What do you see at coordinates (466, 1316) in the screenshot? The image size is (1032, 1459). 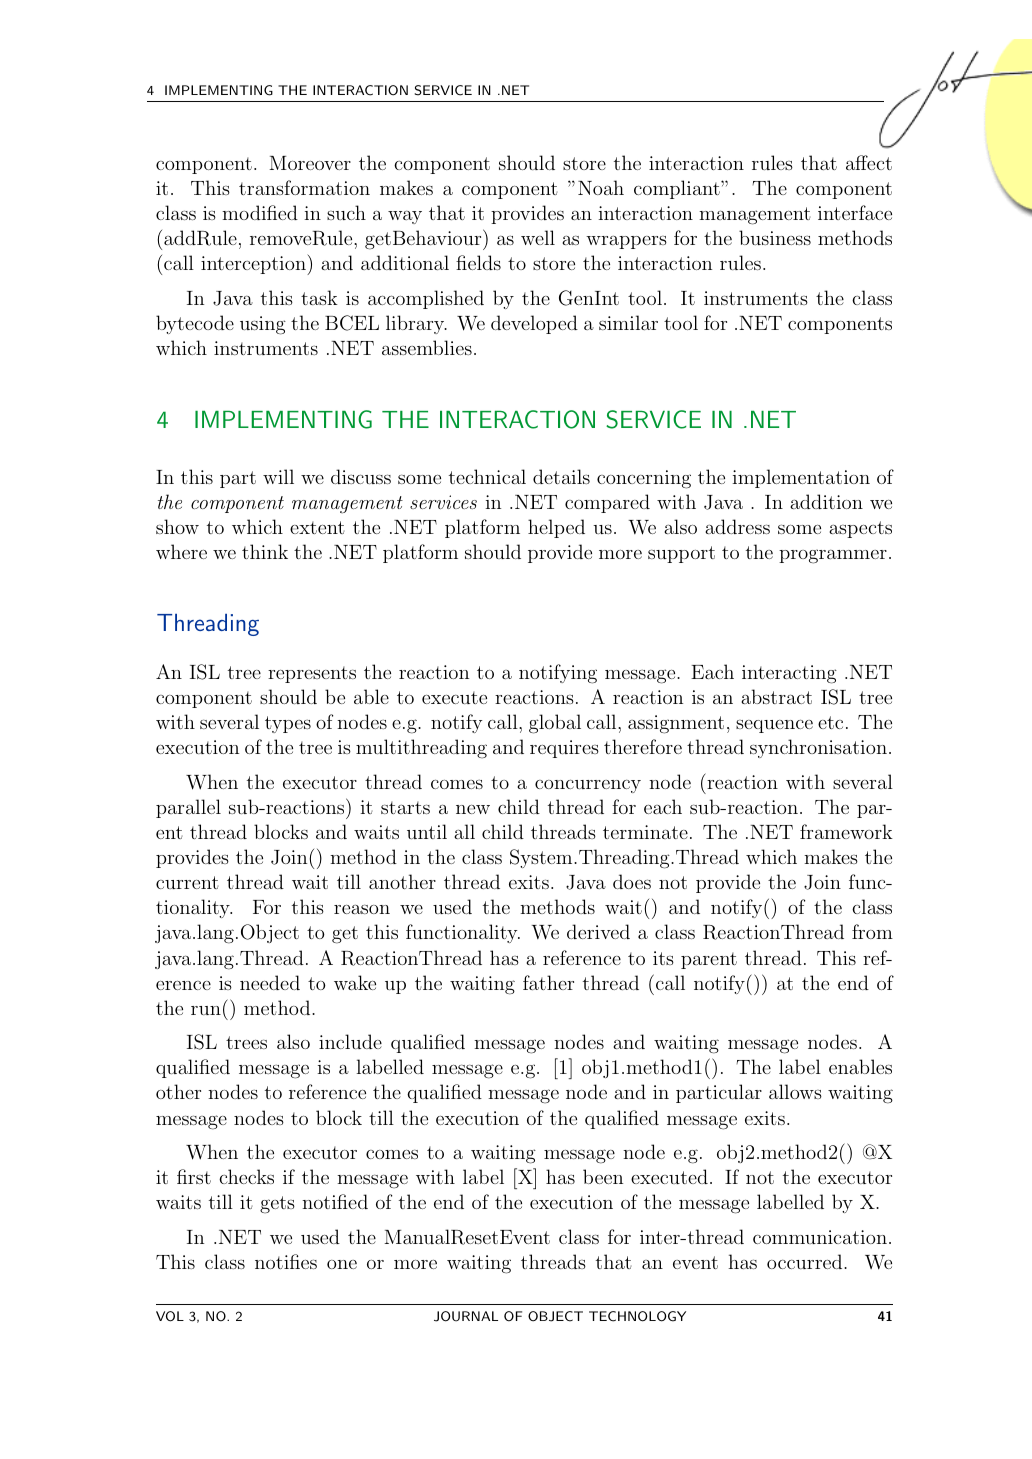 I see `JOURNAL` at bounding box center [466, 1316].
